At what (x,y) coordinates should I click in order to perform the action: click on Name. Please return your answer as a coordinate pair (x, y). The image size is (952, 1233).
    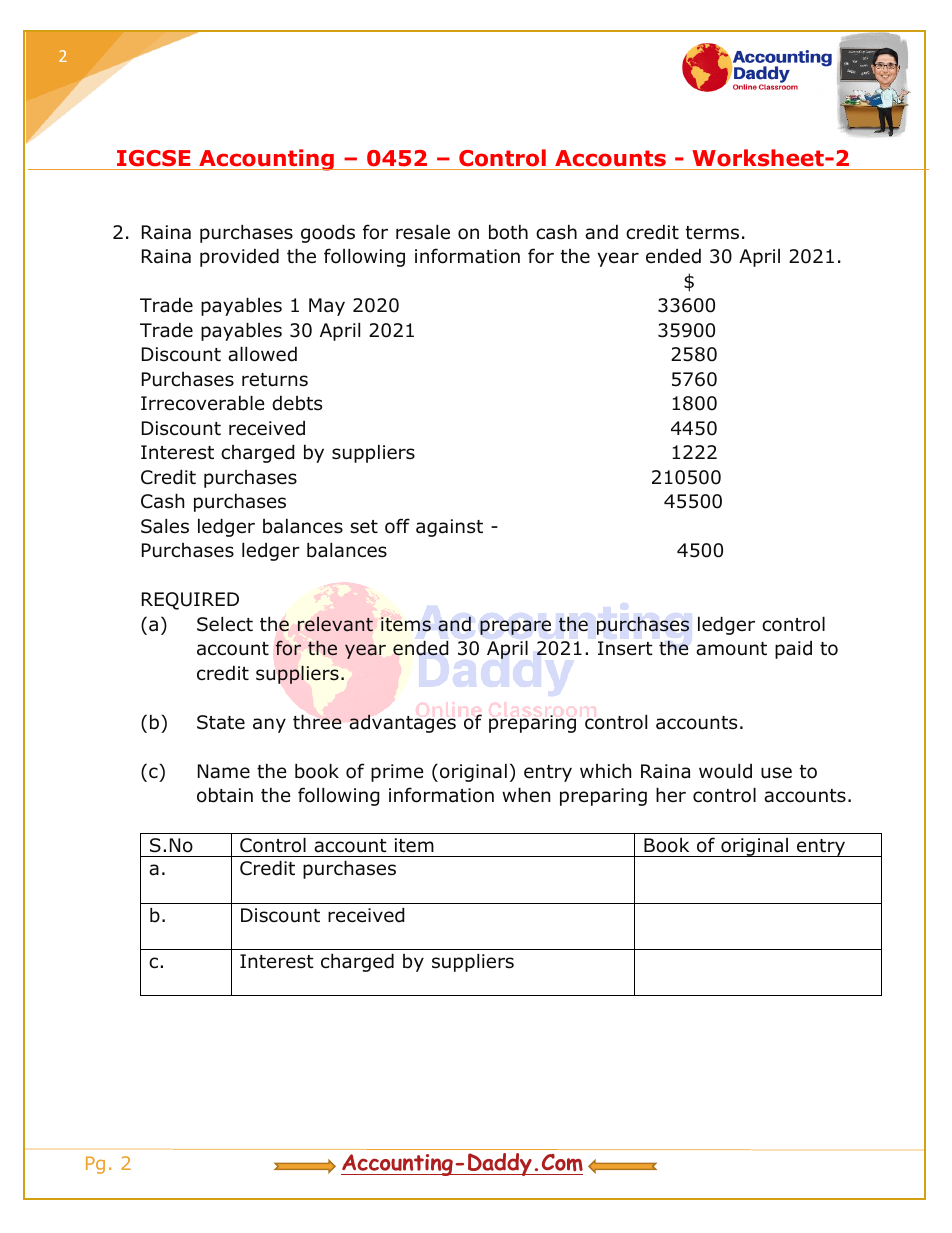
    Looking at the image, I should click on (224, 771).
